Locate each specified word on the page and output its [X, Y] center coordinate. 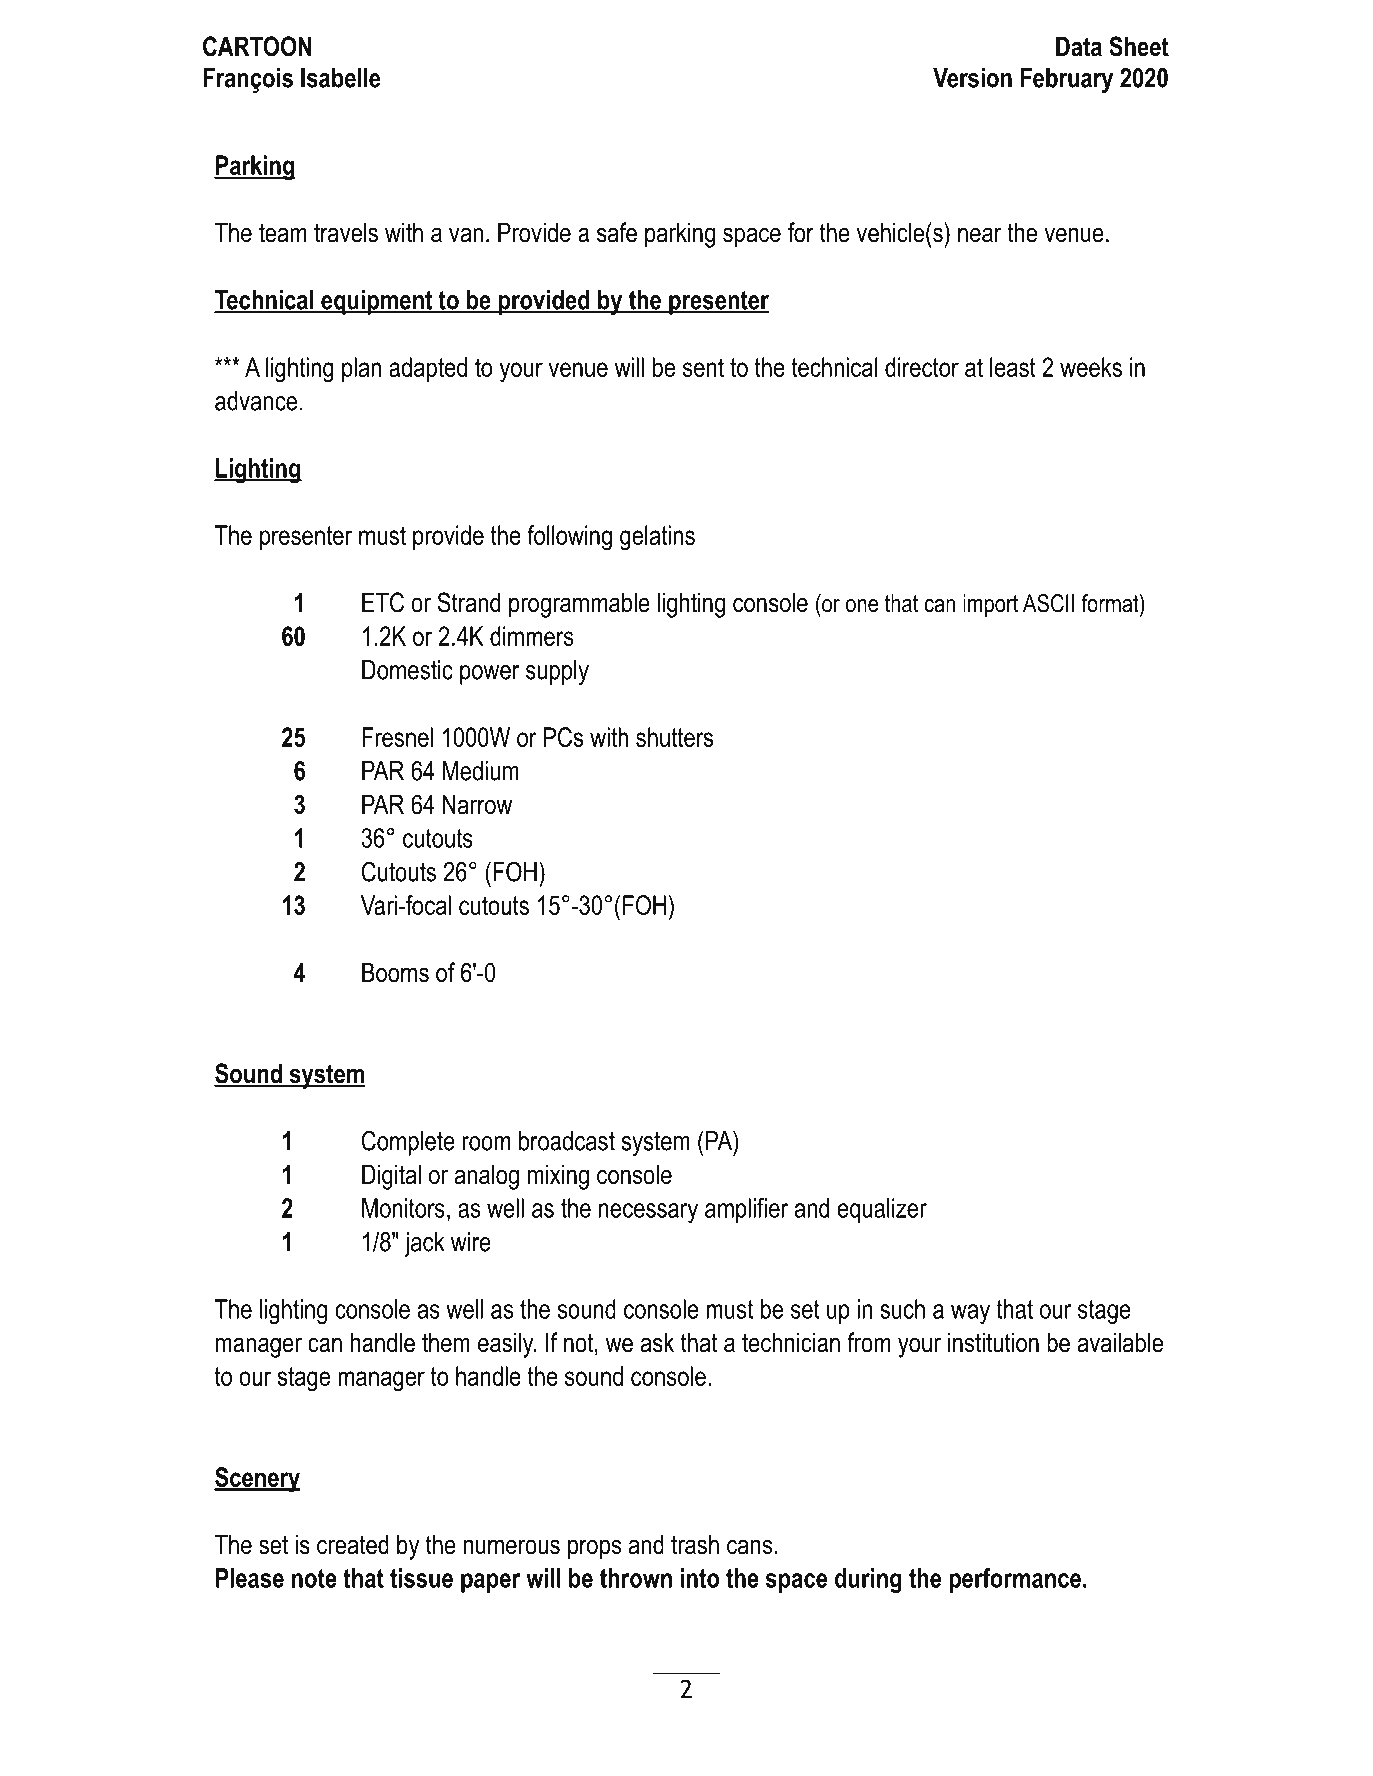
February [1067, 80]
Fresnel [397, 737]
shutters [674, 737]
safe [617, 232]
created [353, 1544]
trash [695, 1544]
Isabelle [340, 78]
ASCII [1048, 603]
